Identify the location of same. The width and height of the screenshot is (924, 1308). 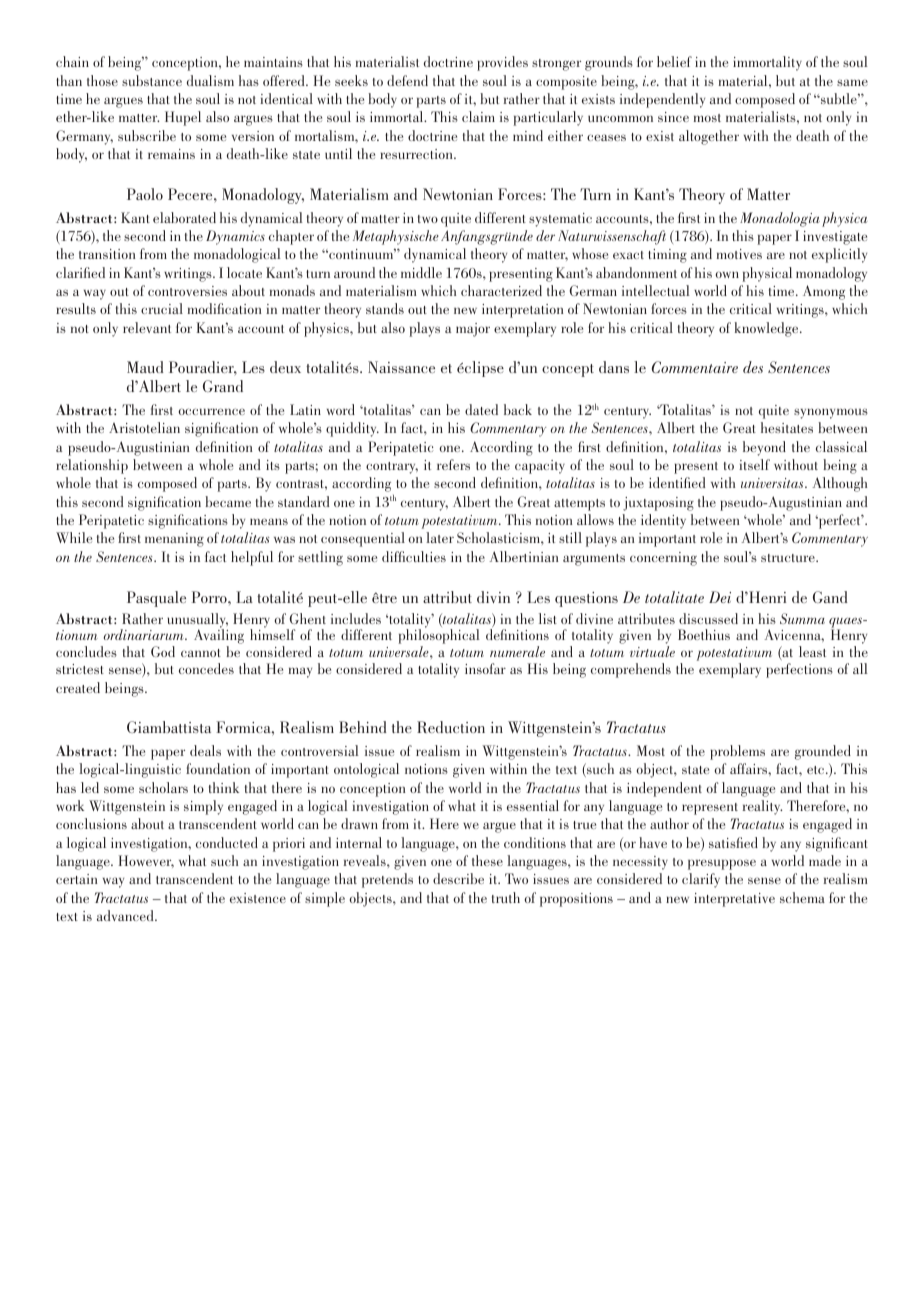
(852, 82).
